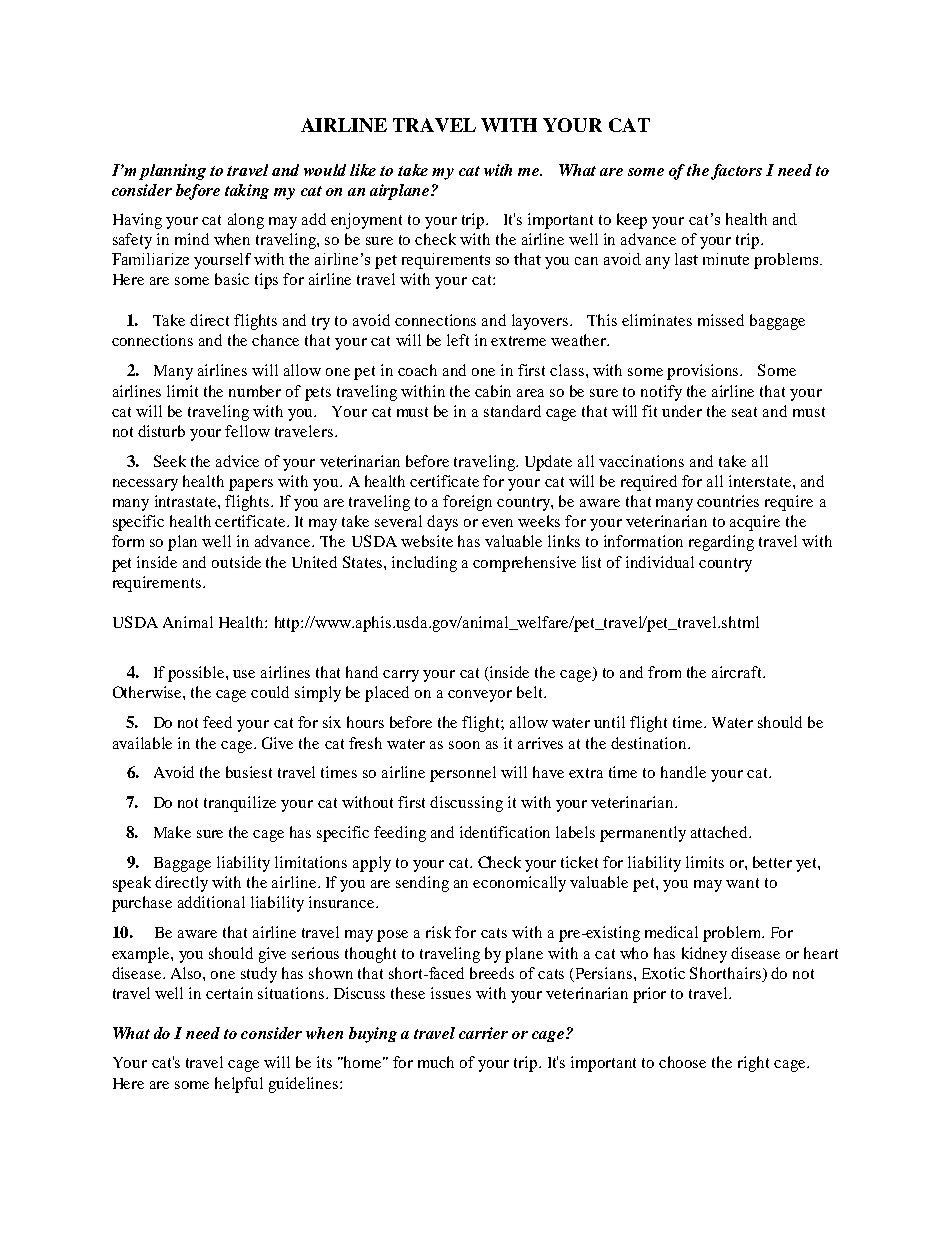 The width and height of the screenshot is (952, 1233). Describe the element at coordinates (761, 481) in the screenshot. I see `interstate` at that location.
